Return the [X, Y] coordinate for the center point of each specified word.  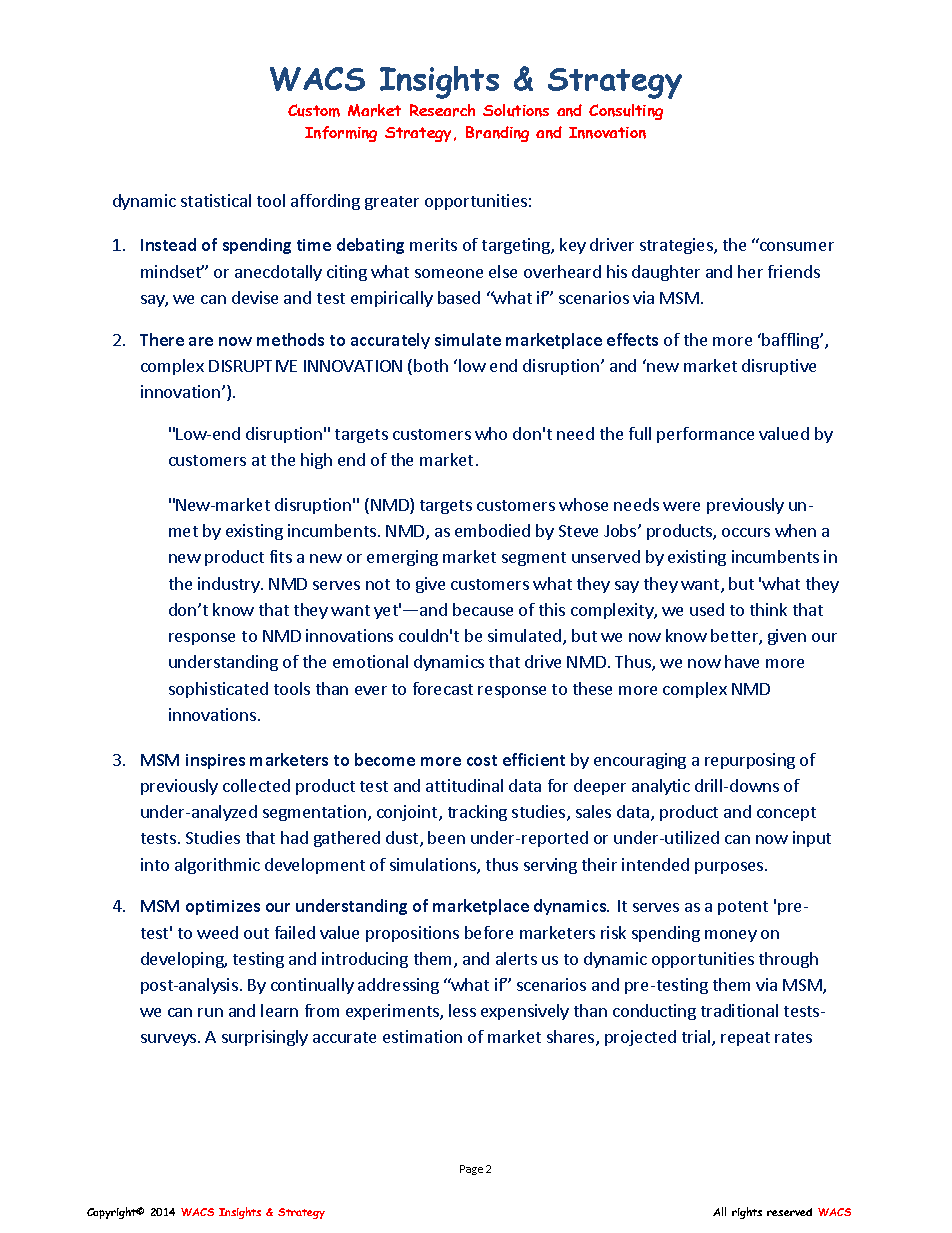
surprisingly [265, 1038]
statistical [216, 200]
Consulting [626, 112]
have [742, 661]
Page [471, 1170]
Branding [497, 134]
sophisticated [218, 690]
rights [747, 1213]
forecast [443, 688]
